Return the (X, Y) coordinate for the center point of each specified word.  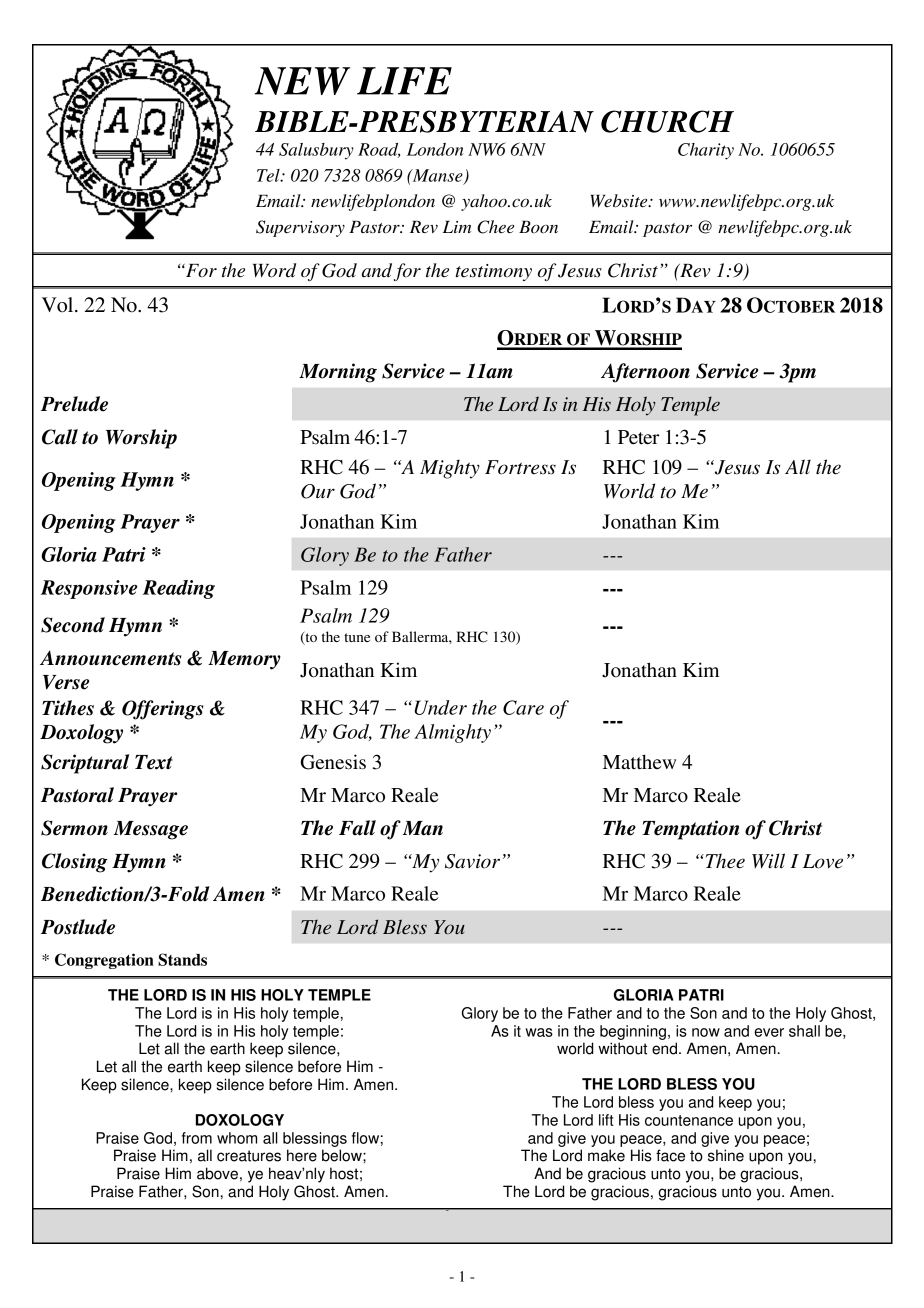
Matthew (639, 762)
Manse (437, 176)
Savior (472, 861)
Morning (338, 373)
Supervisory (300, 228)
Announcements (111, 658)
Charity (706, 151)
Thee (724, 861)
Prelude (74, 404)
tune (357, 637)
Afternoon (645, 373)
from (197, 1138)
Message (151, 830)
